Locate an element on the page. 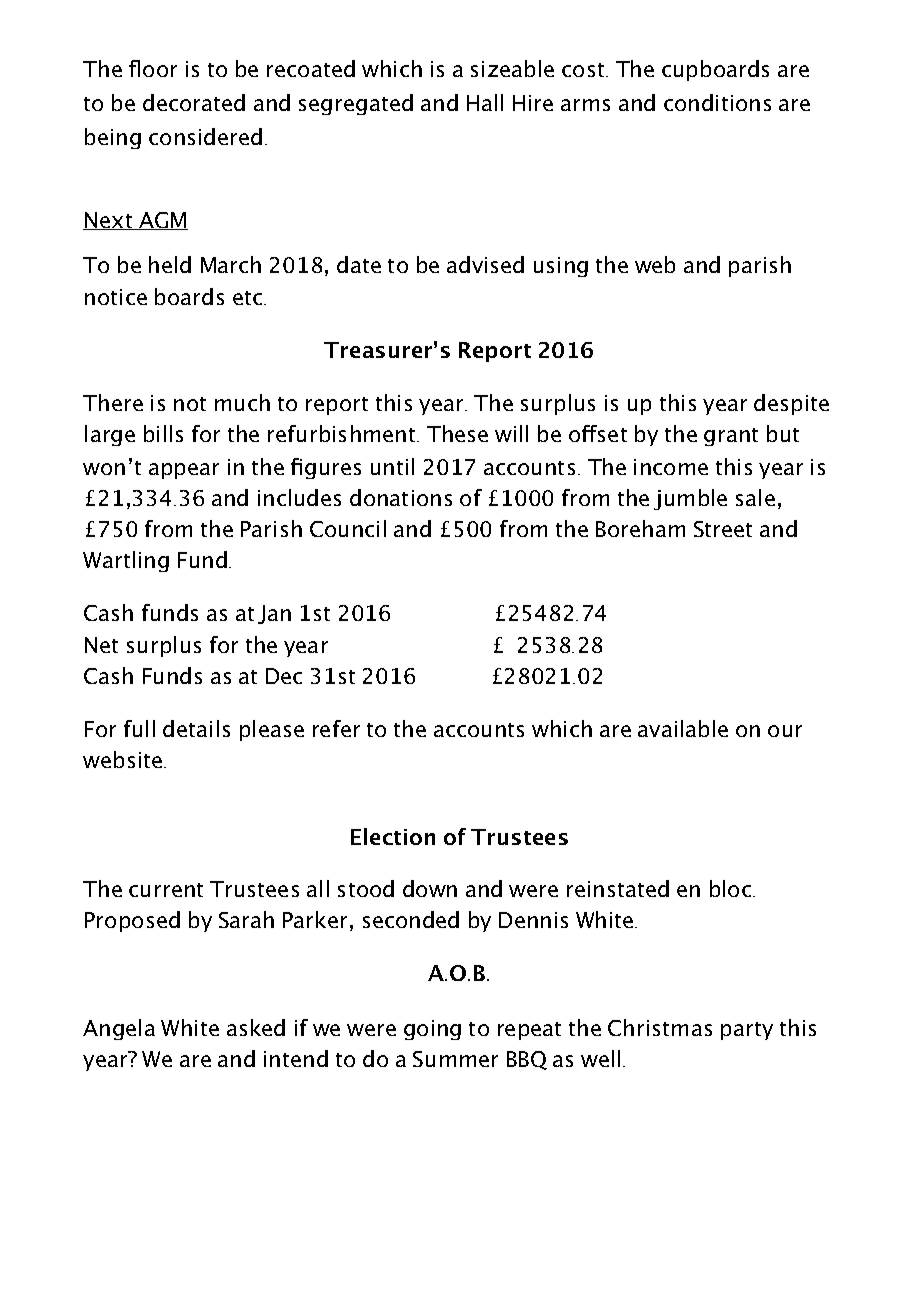 The image size is (924, 1308). Angela is located at coordinates (119, 1029).
